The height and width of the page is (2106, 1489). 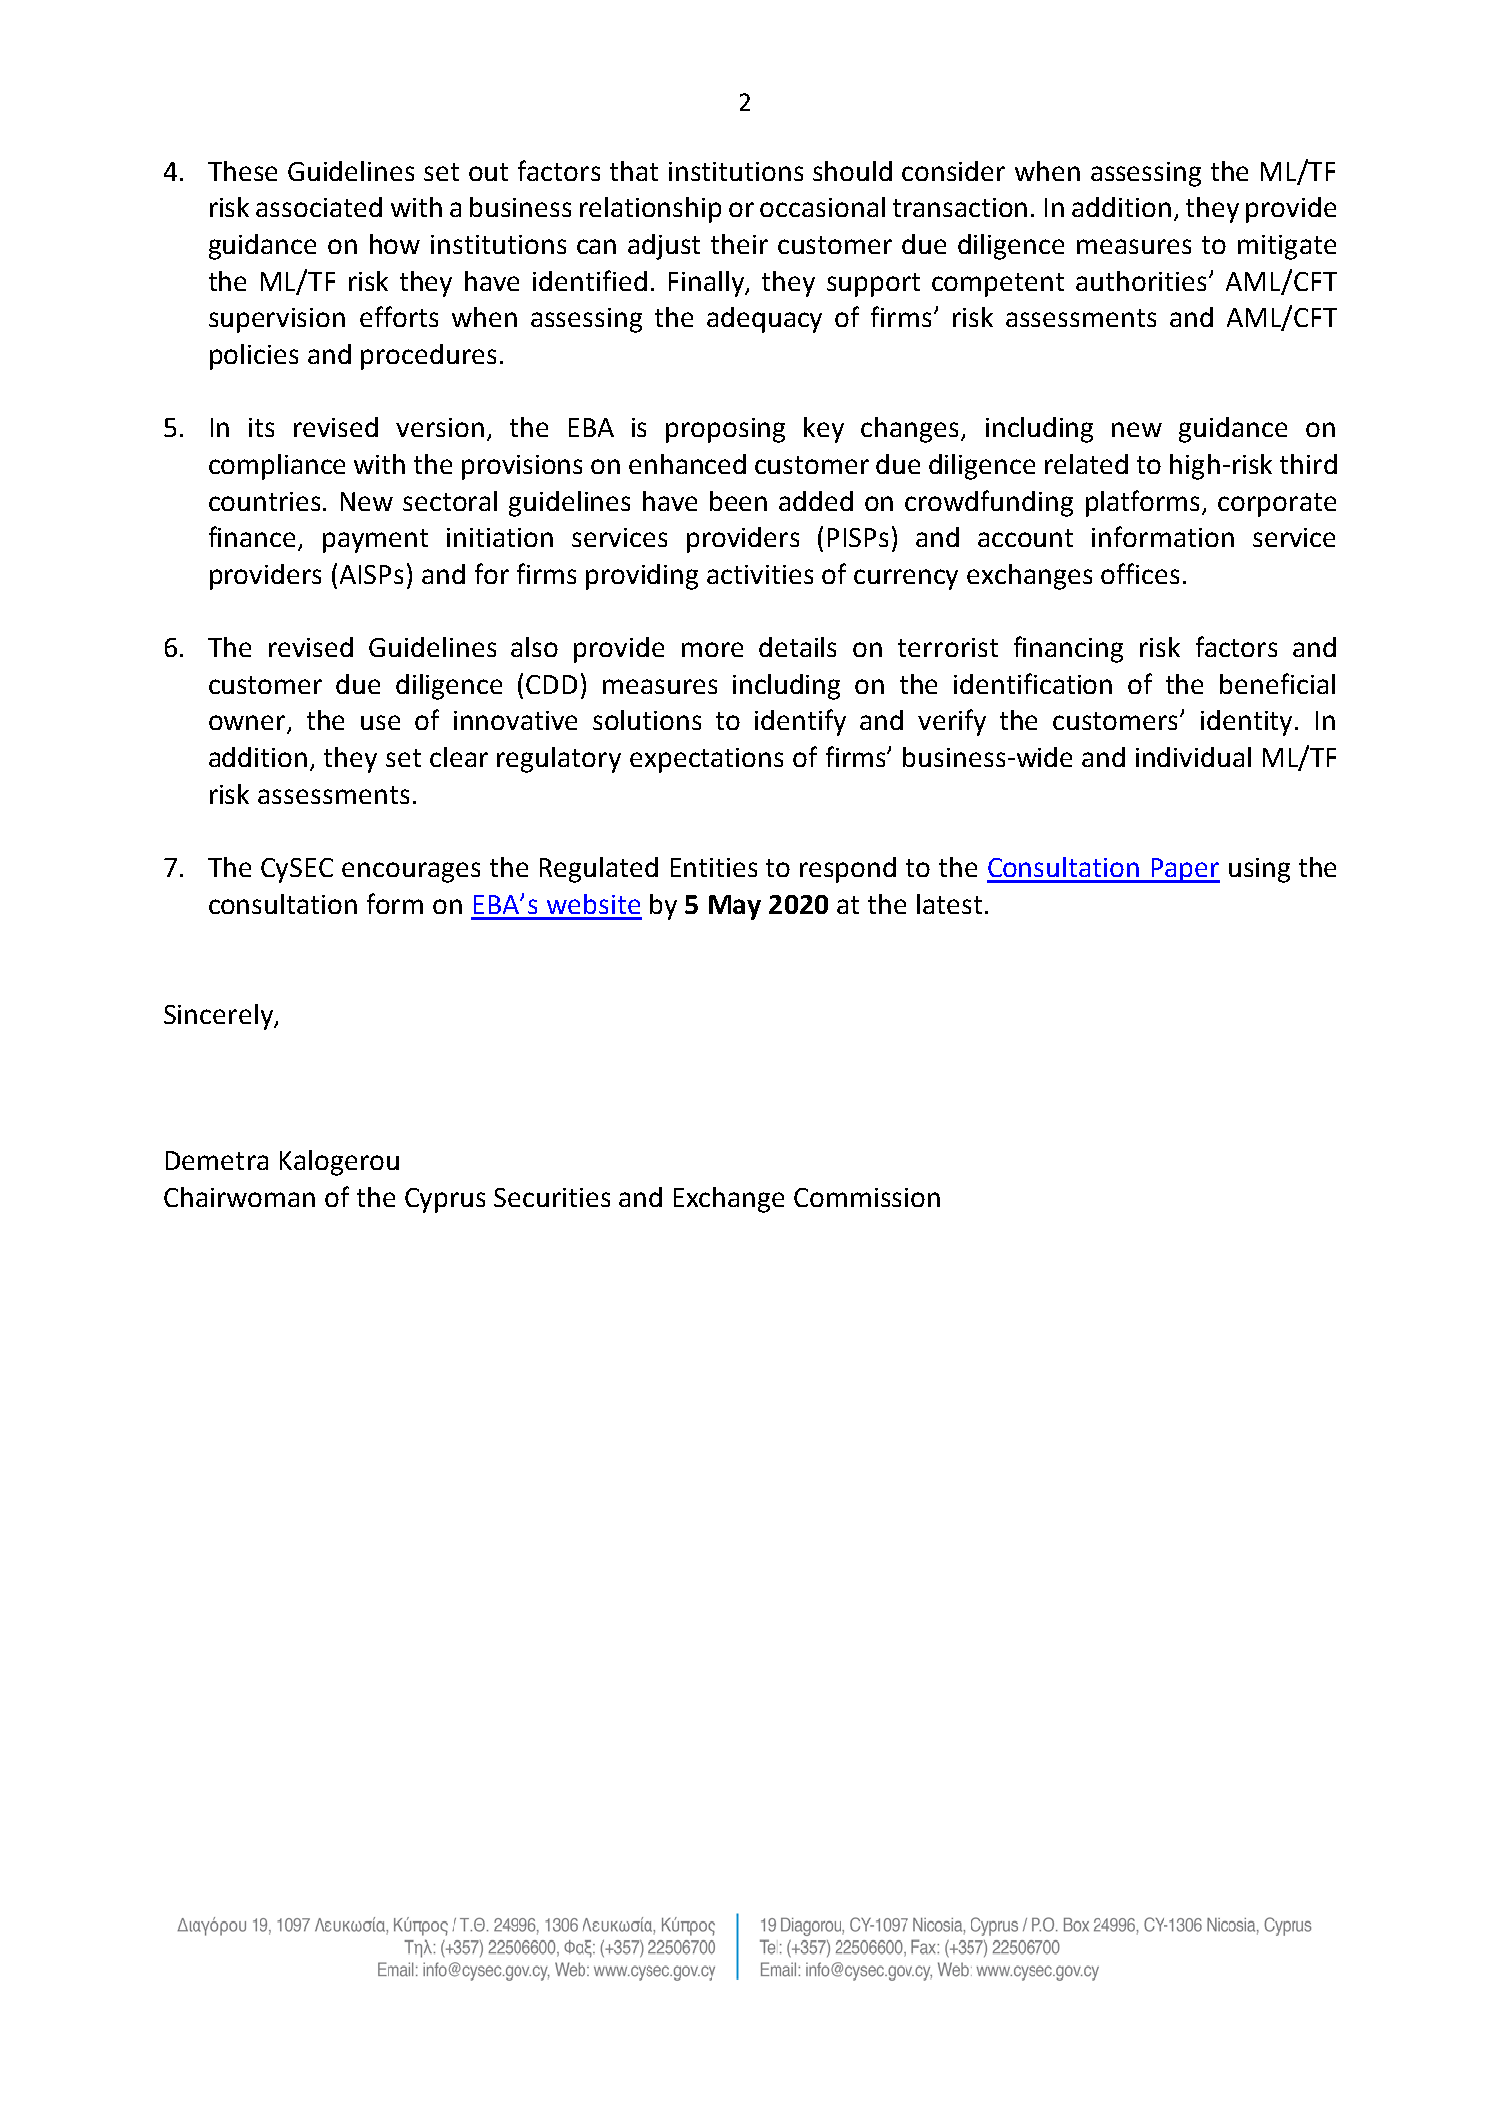 What do you see at coordinates (1277, 683) in the page?
I see `beneficial` at bounding box center [1277, 683].
